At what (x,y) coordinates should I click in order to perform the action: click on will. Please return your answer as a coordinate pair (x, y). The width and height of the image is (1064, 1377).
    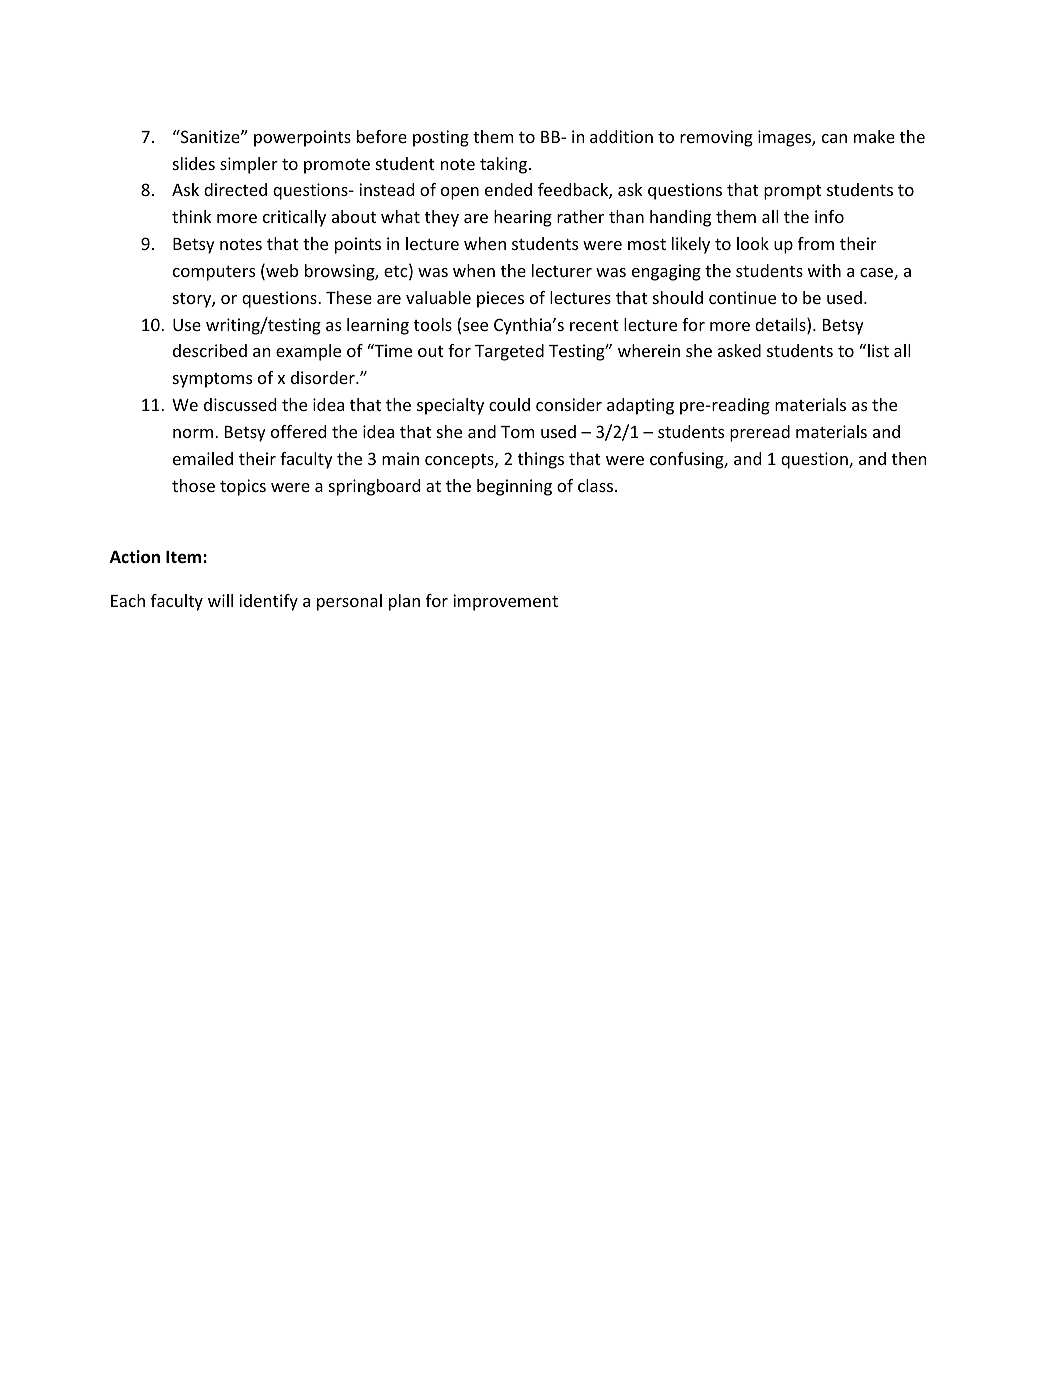
    Looking at the image, I should click on (220, 600).
